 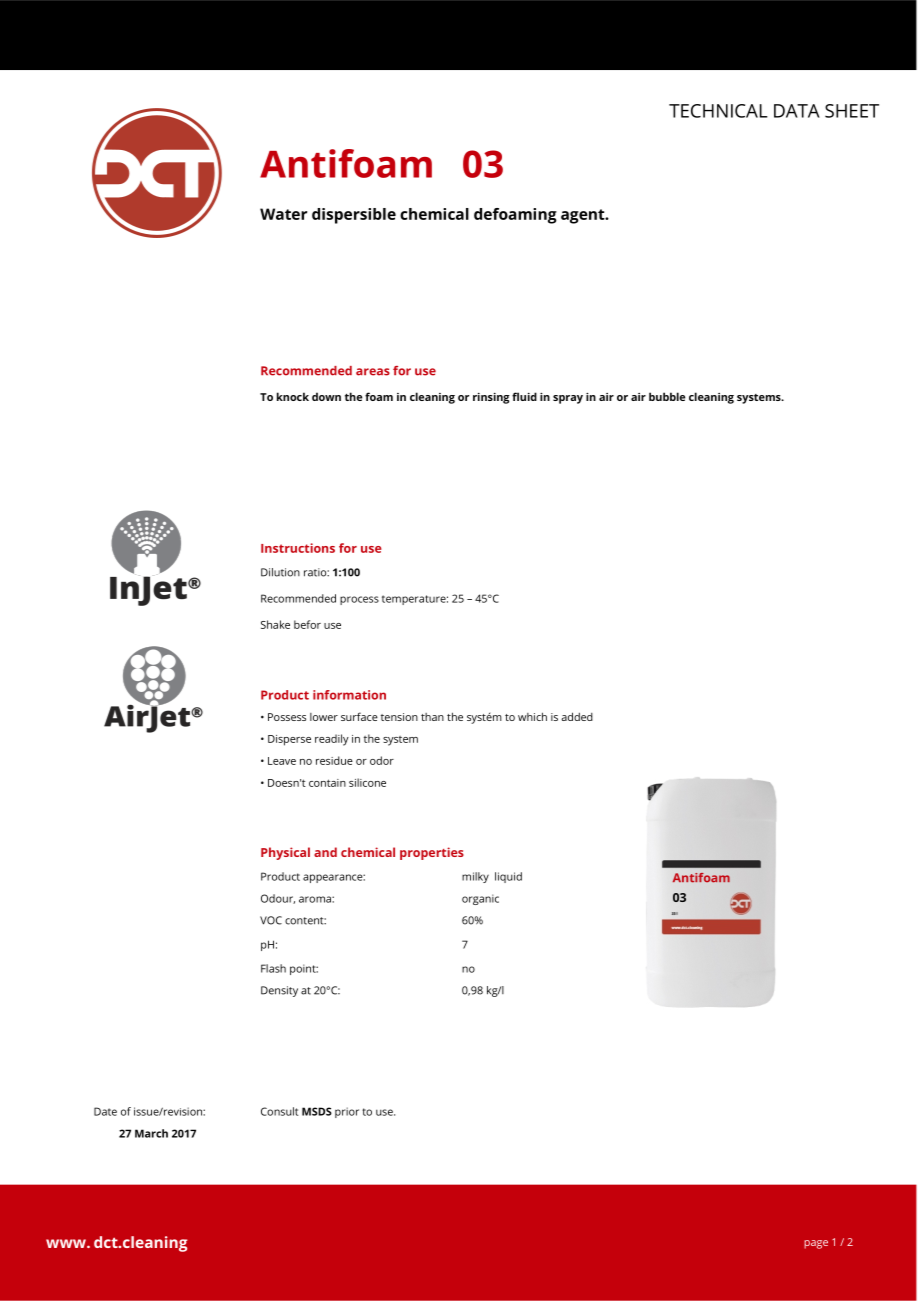 What do you see at coordinates (816, 1244) in the screenshot?
I see `page` at bounding box center [816, 1244].
